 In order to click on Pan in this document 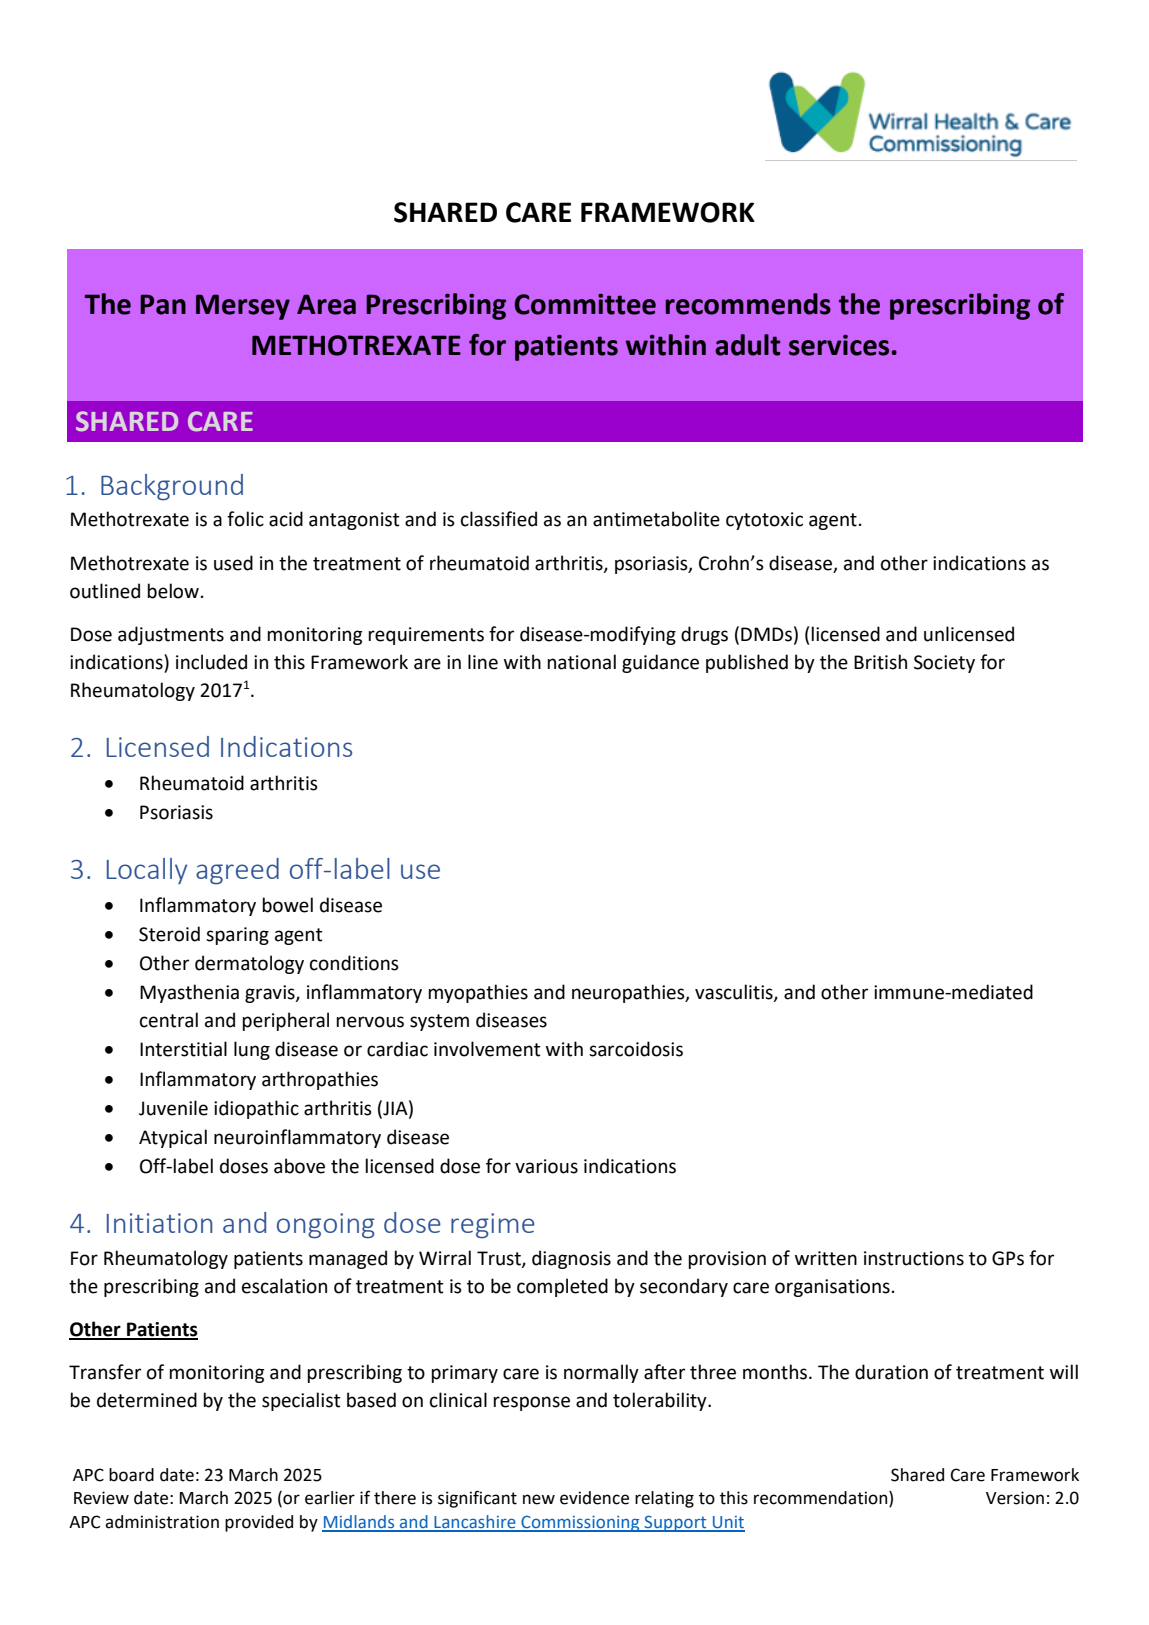, I will do `click(163, 304)`.
